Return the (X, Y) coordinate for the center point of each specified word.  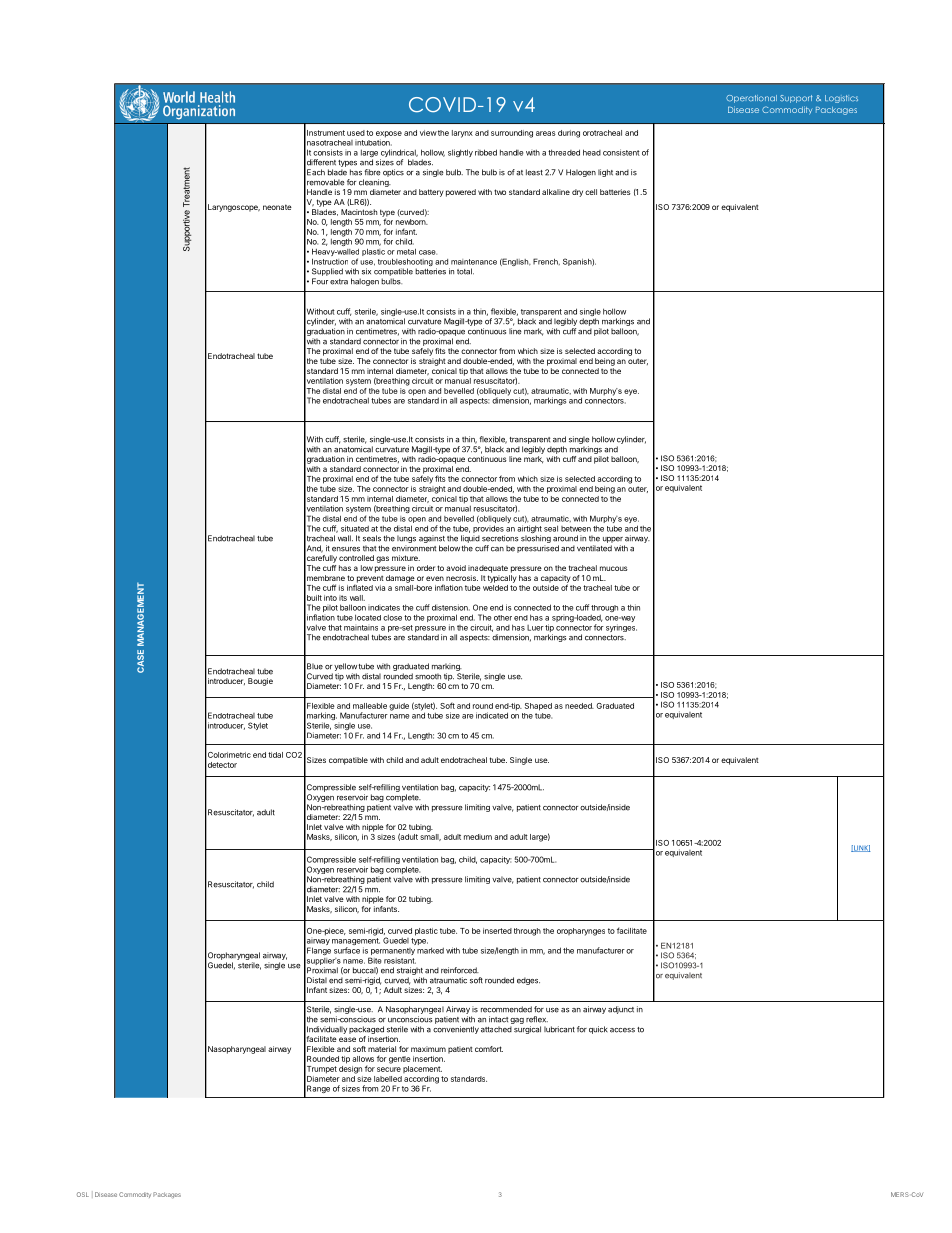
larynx (462, 134)
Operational (751, 99)
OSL (83, 1194)
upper (613, 540)
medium (478, 837)
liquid (470, 539)
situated (355, 528)
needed (579, 706)
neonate (277, 207)
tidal (275, 755)
